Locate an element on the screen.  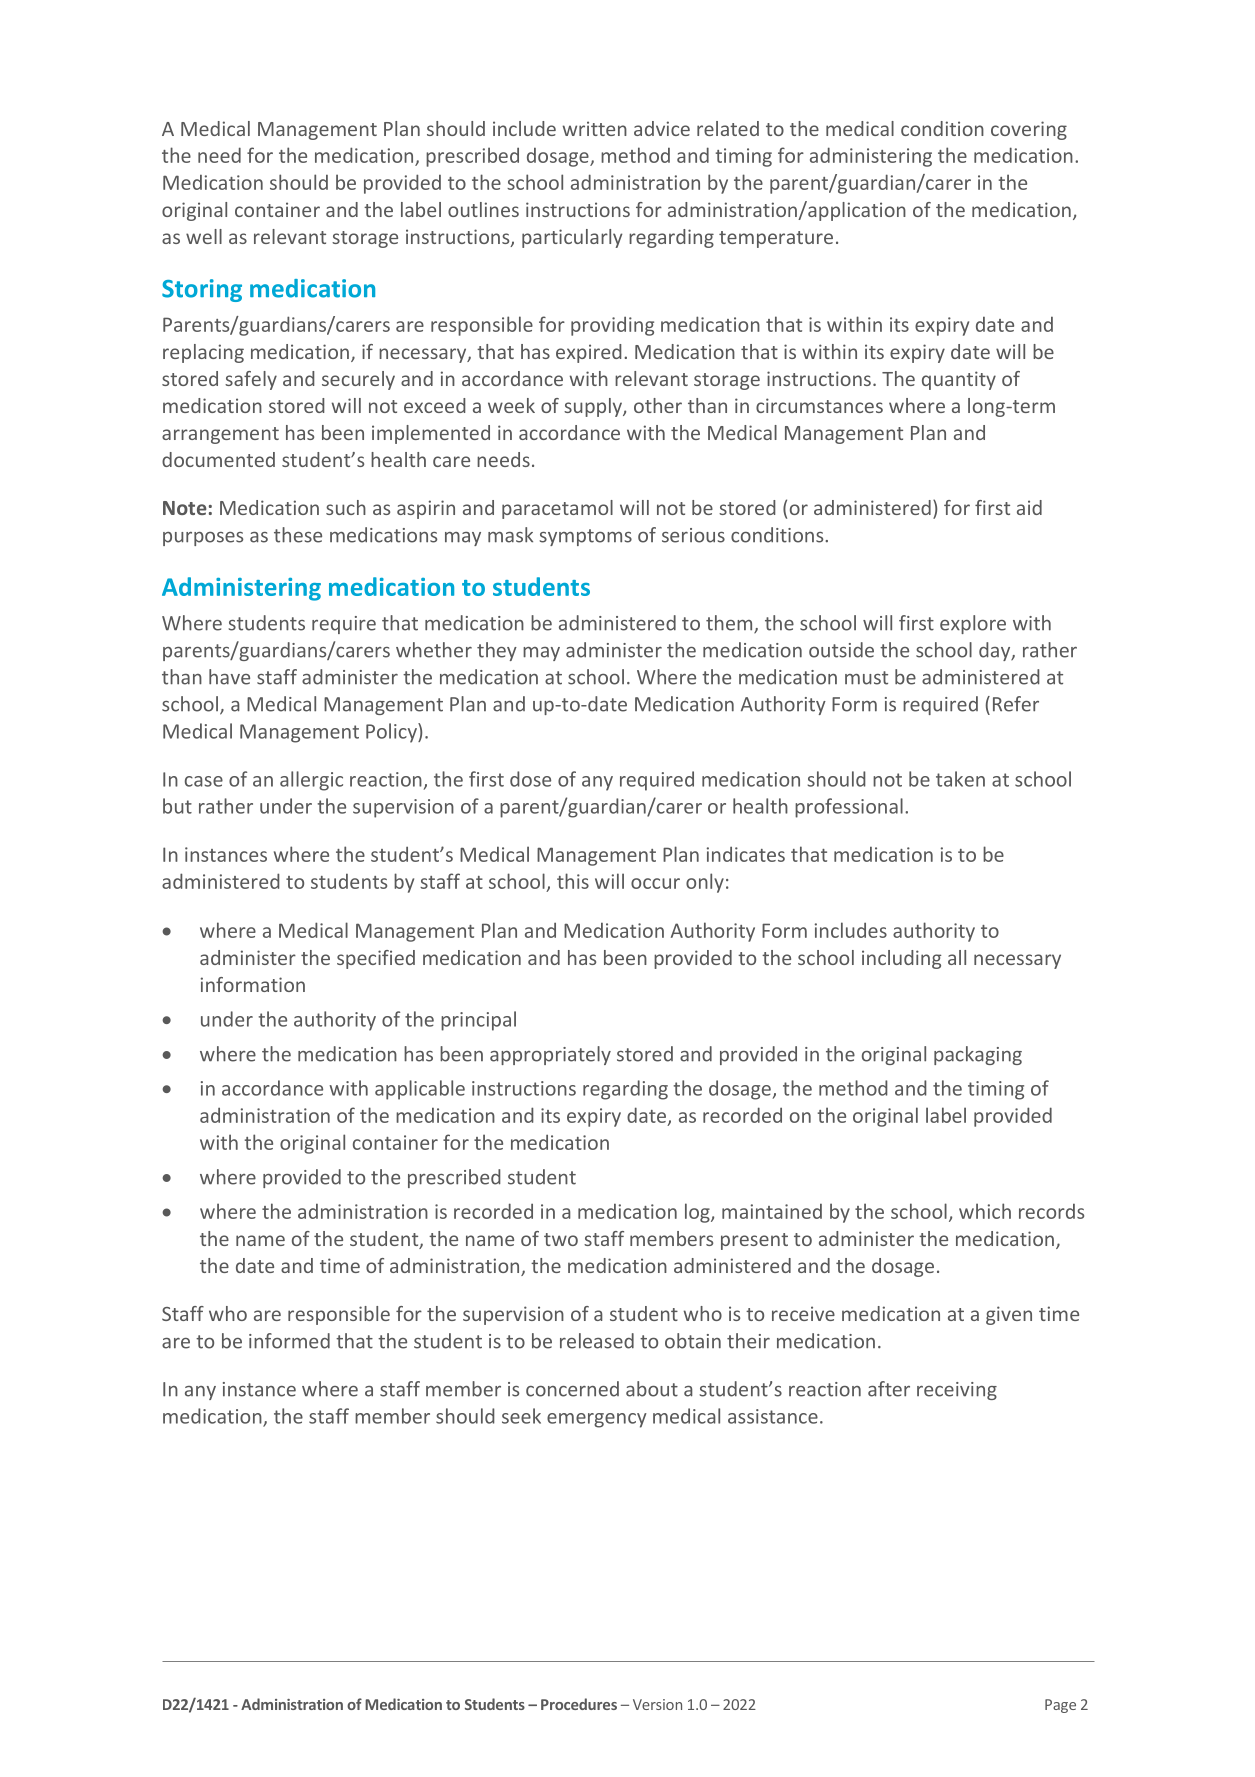
applicable is located at coordinates (420, 1090).
